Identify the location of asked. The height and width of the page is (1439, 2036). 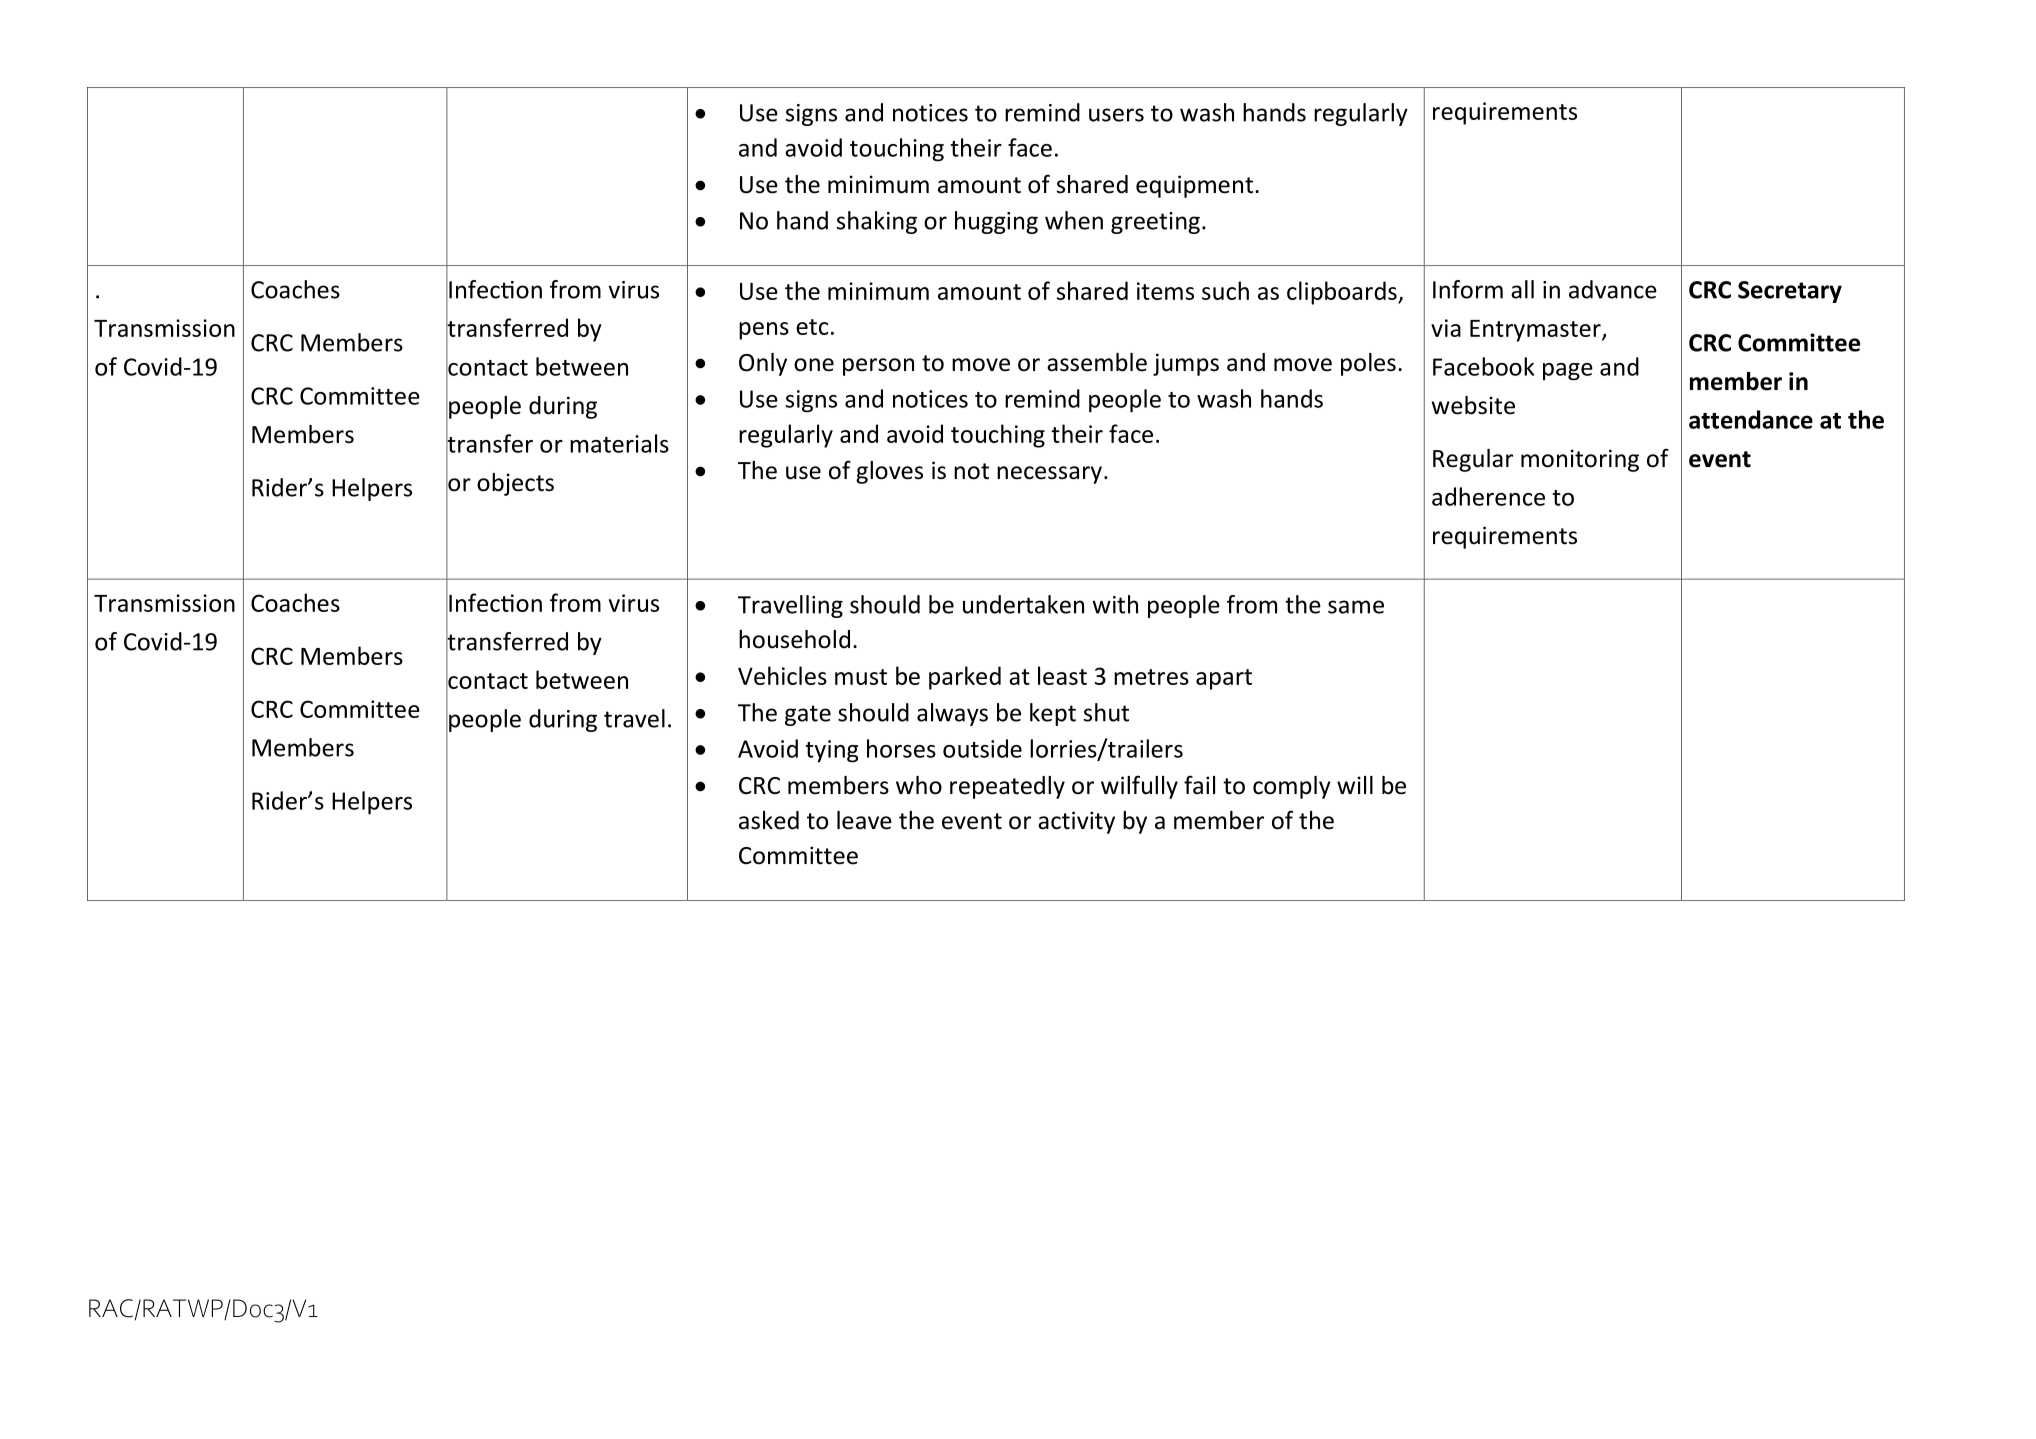
(769, 820).
